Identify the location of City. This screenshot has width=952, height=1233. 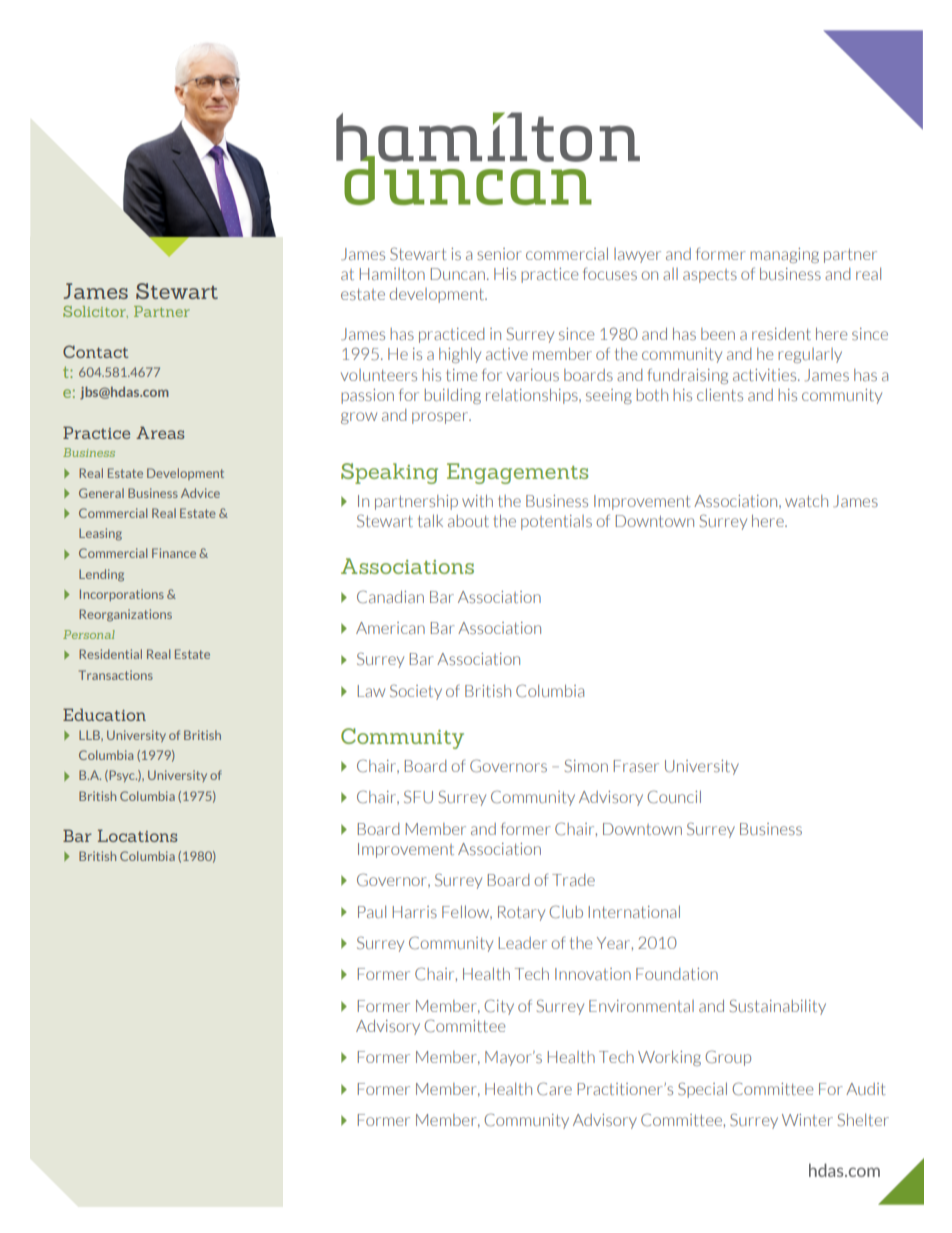
(499, 1007).
